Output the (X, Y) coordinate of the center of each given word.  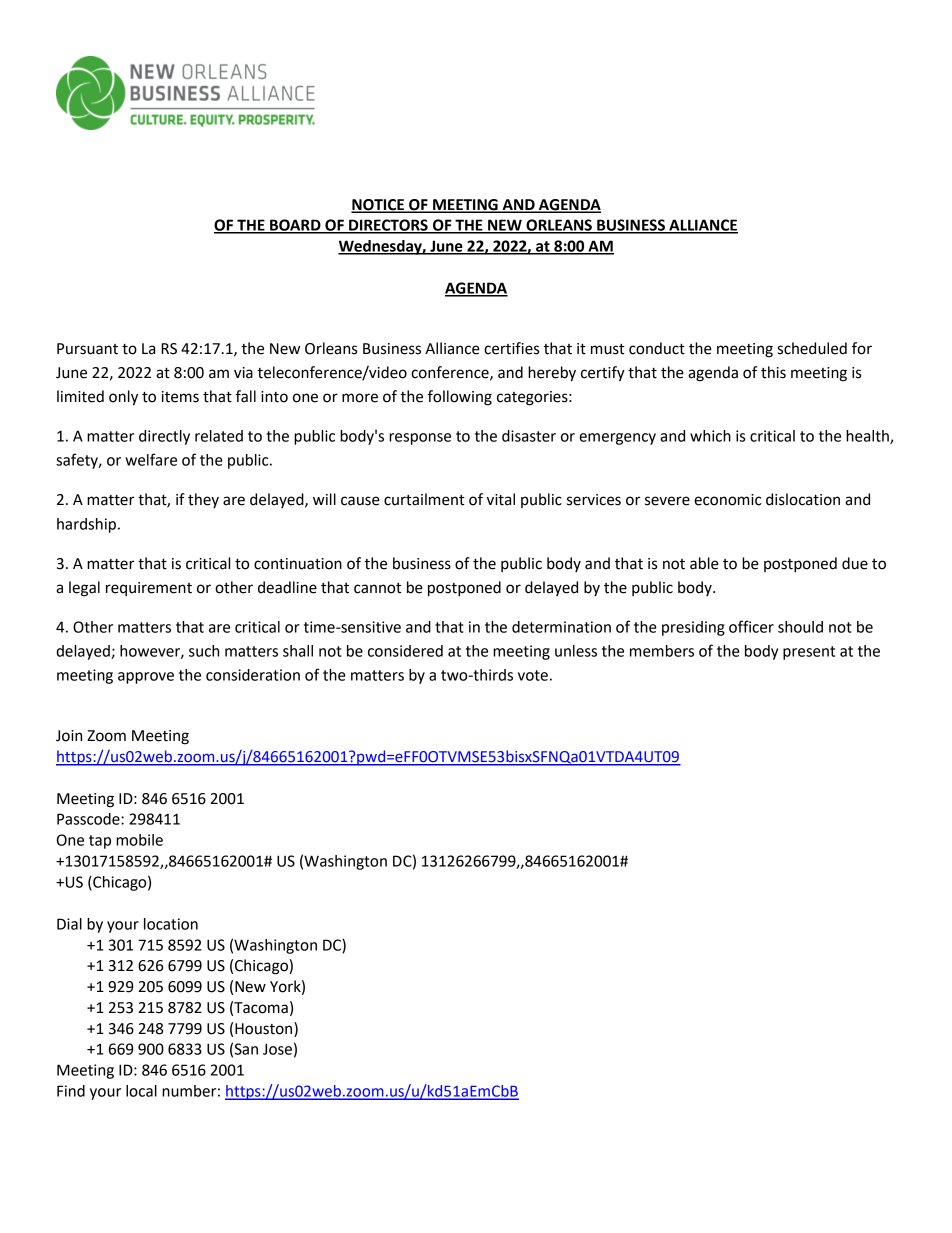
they (203, 500)
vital (501, 499)
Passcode (89, 819)
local (141, 1091)
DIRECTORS (388, 226)
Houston (265, 1028)
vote (533, 675)
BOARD (295, 226)
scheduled (812, 348)
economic (728, 500)
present (809, 653)
